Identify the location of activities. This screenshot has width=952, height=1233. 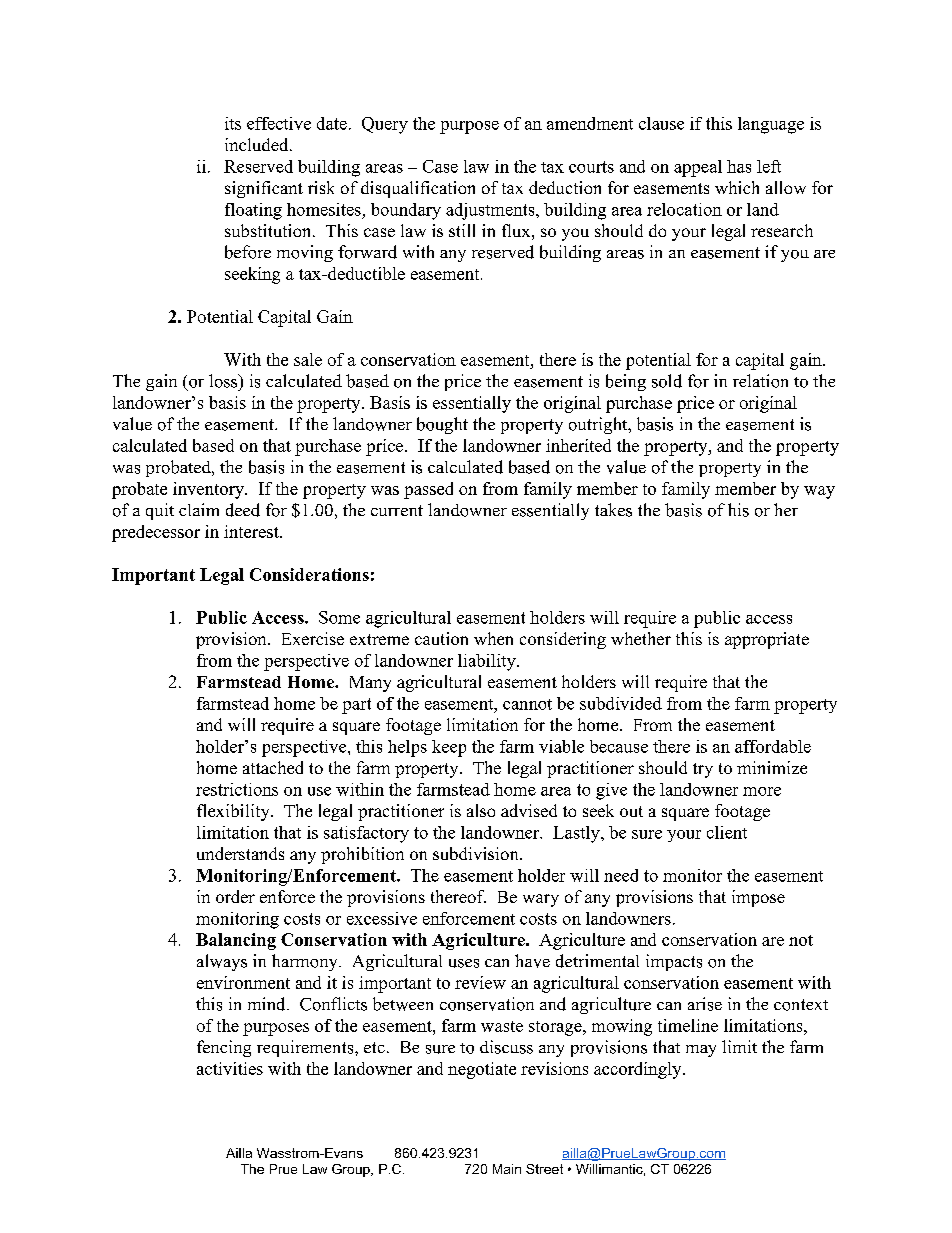
(230, 1068).
